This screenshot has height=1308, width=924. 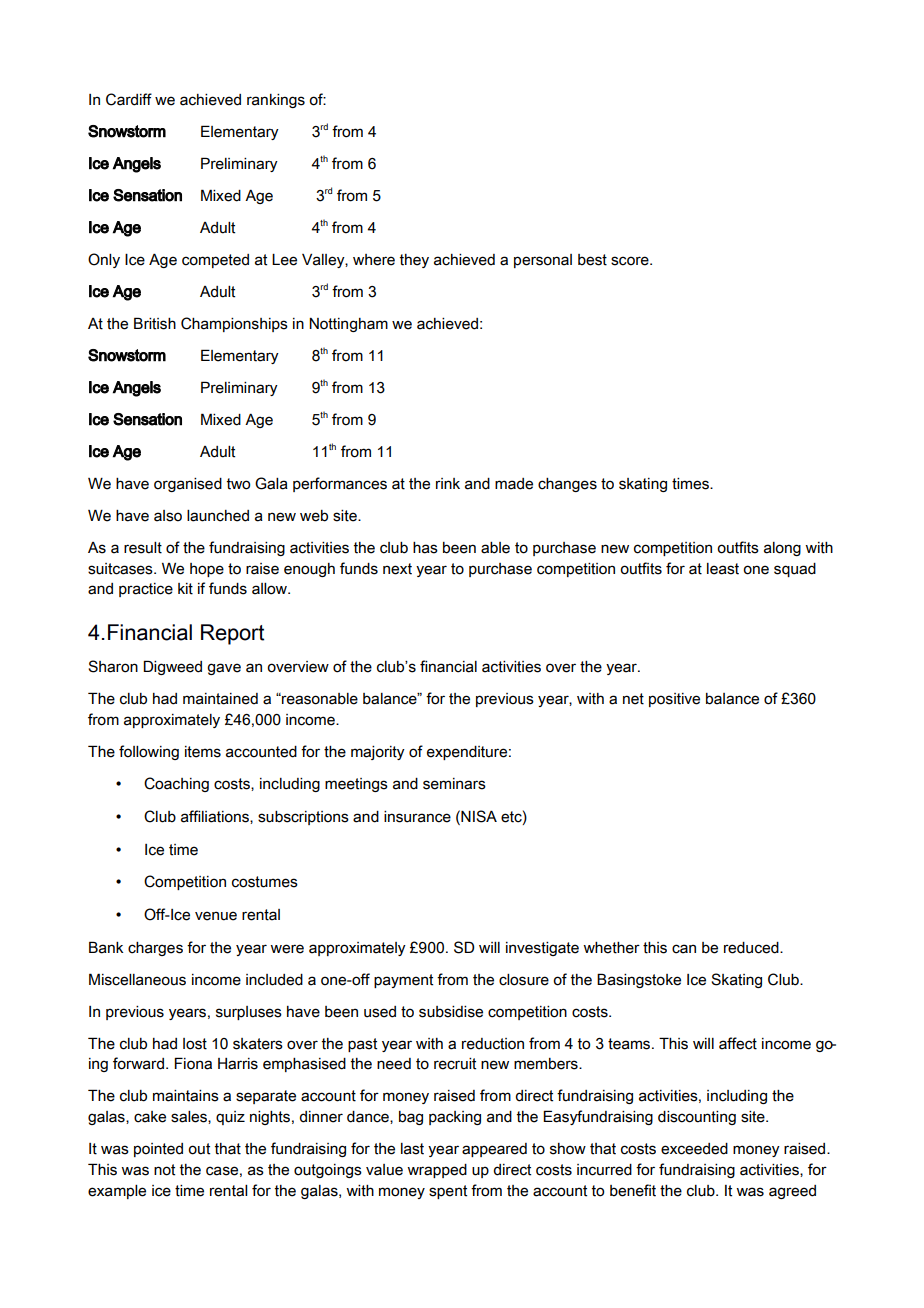 I want to click on Cardiff, so click(x=129, y=99).
